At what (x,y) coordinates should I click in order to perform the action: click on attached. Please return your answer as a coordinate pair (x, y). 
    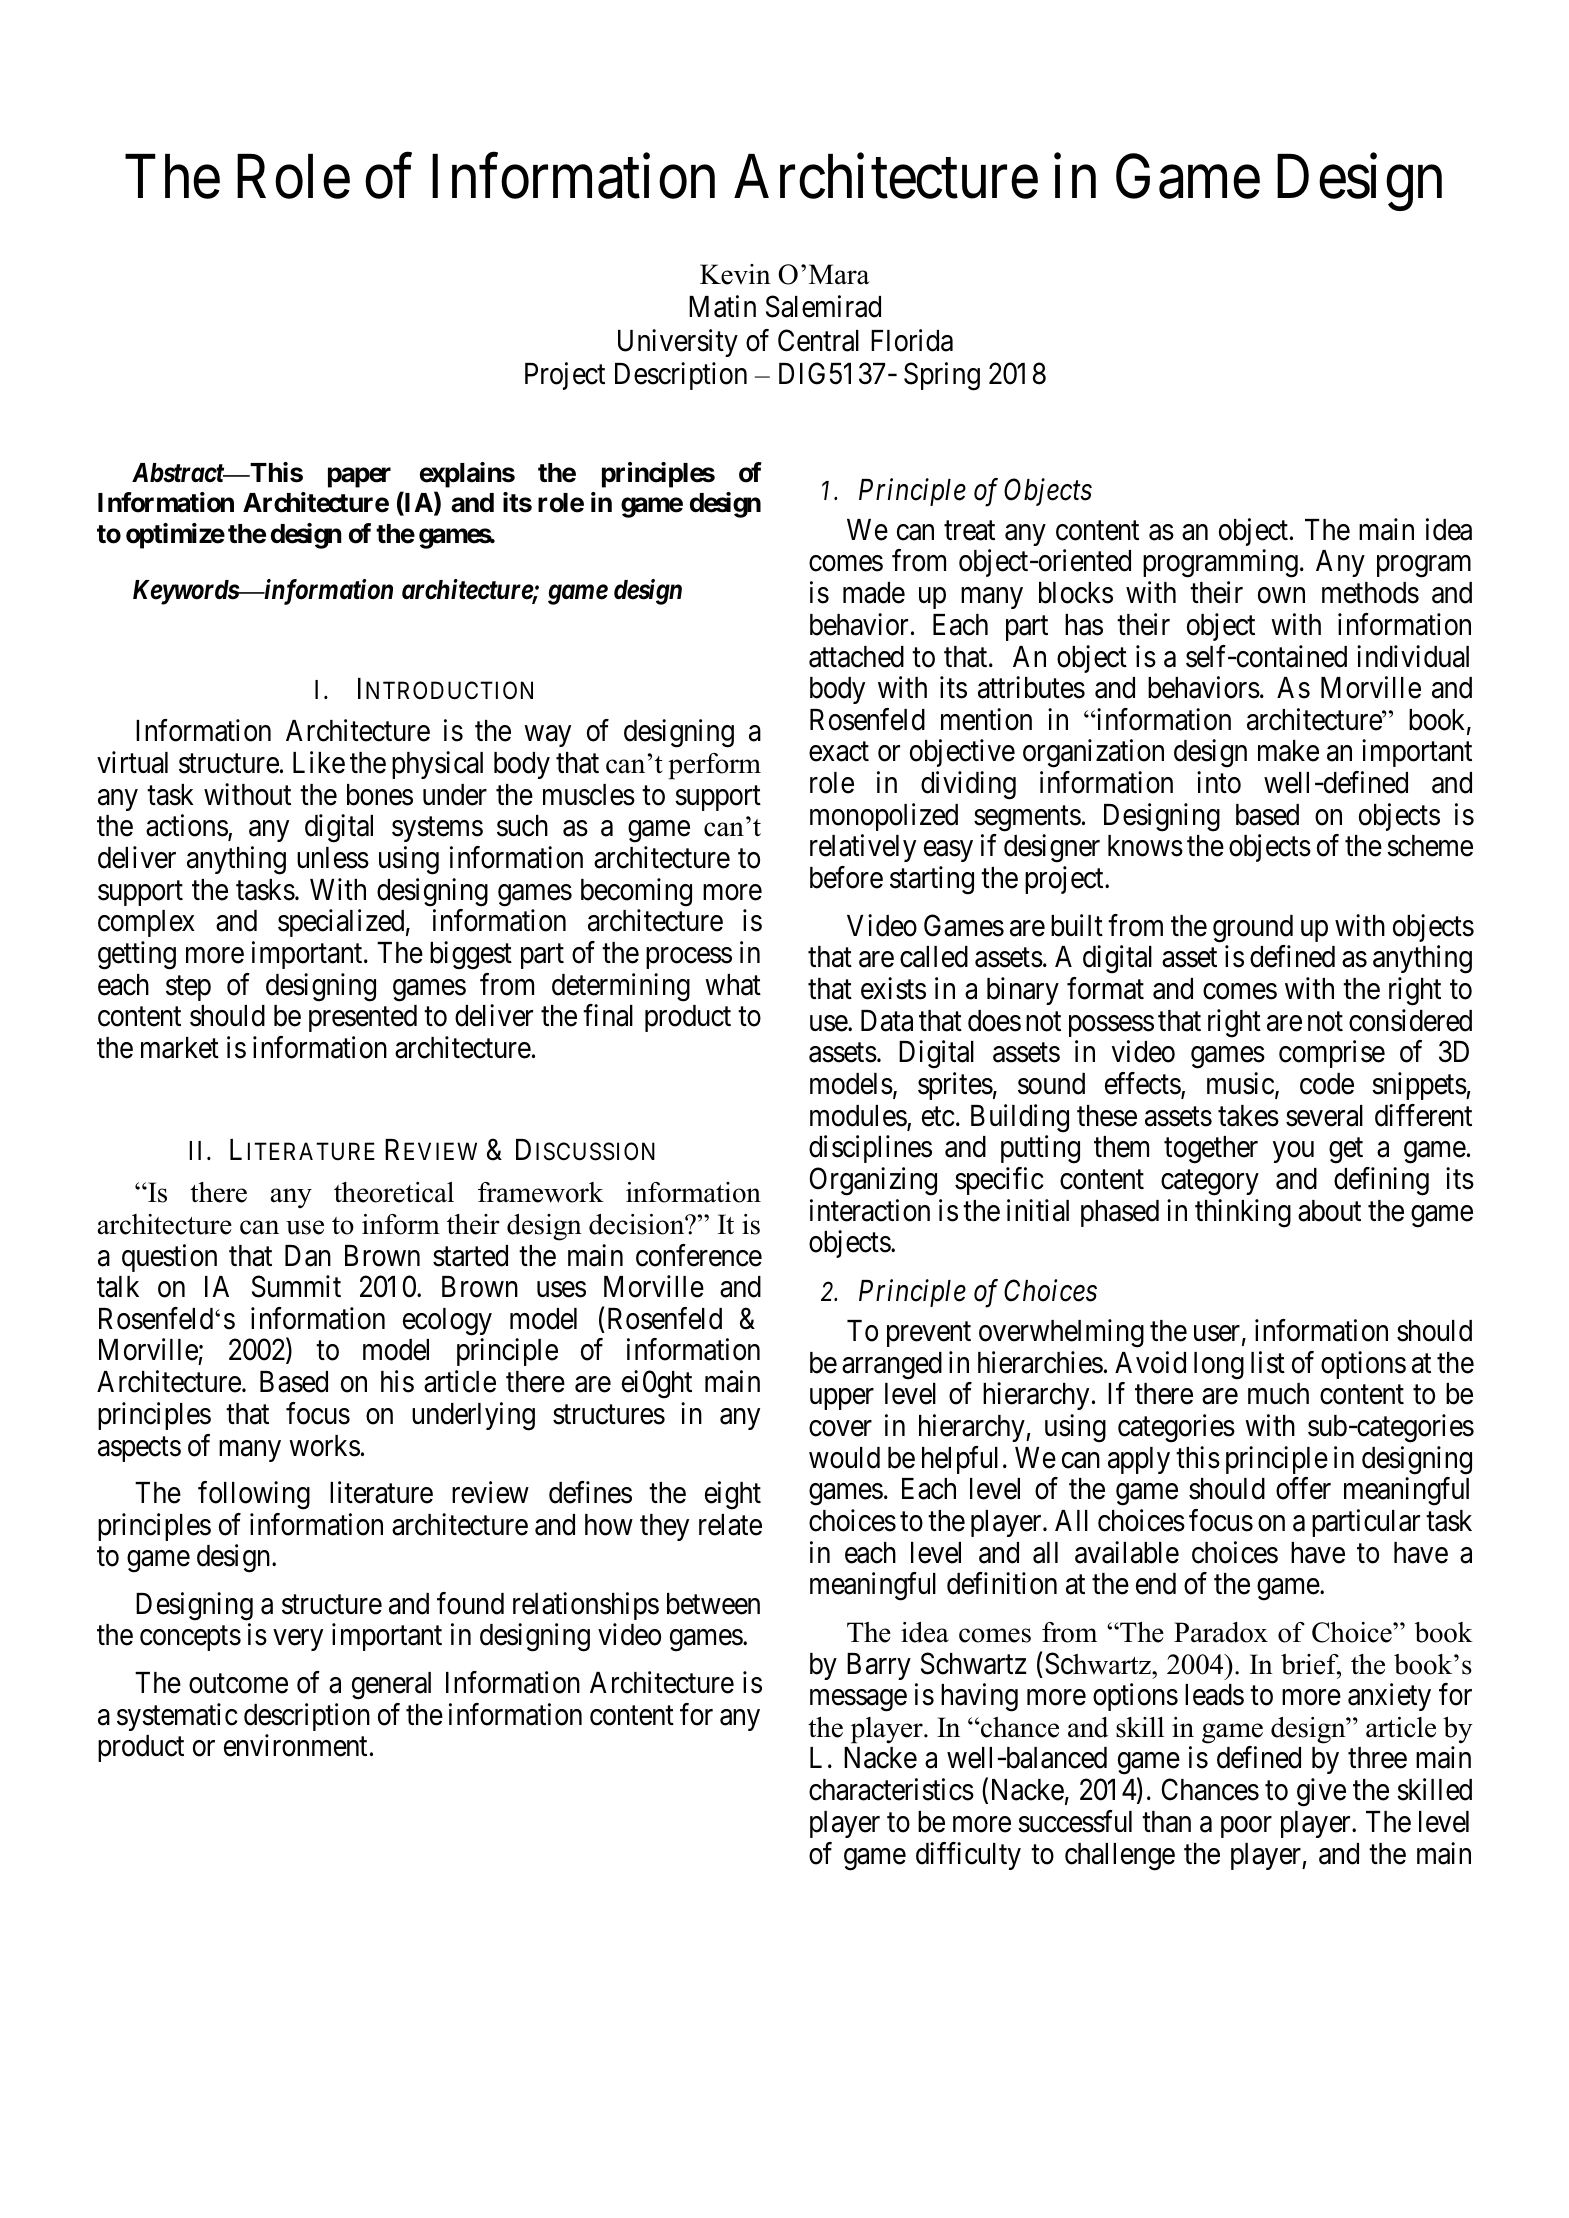
    Looking at the image, I should click on (856, 657).
